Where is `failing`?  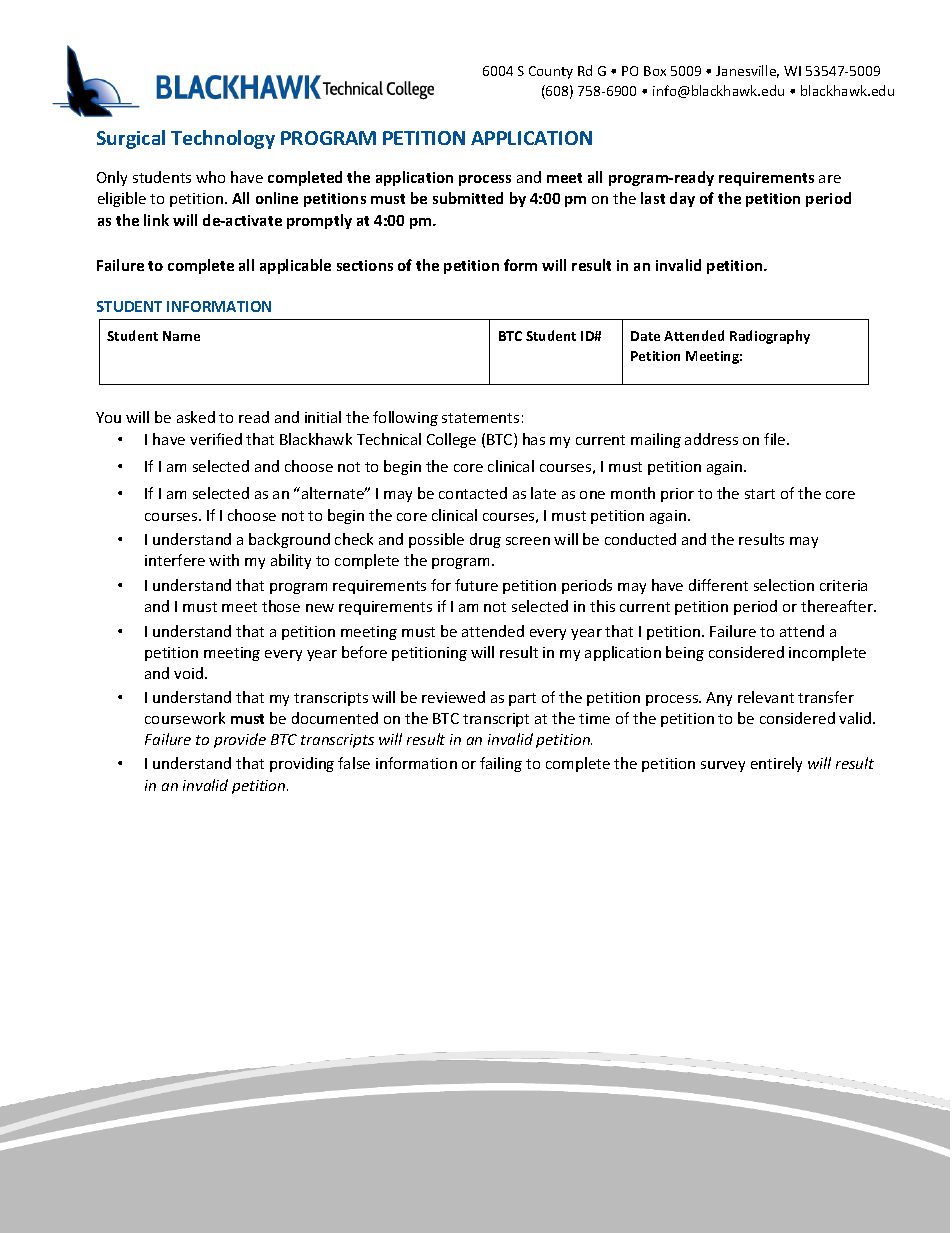 failing is located at coordinates (501, 764).
